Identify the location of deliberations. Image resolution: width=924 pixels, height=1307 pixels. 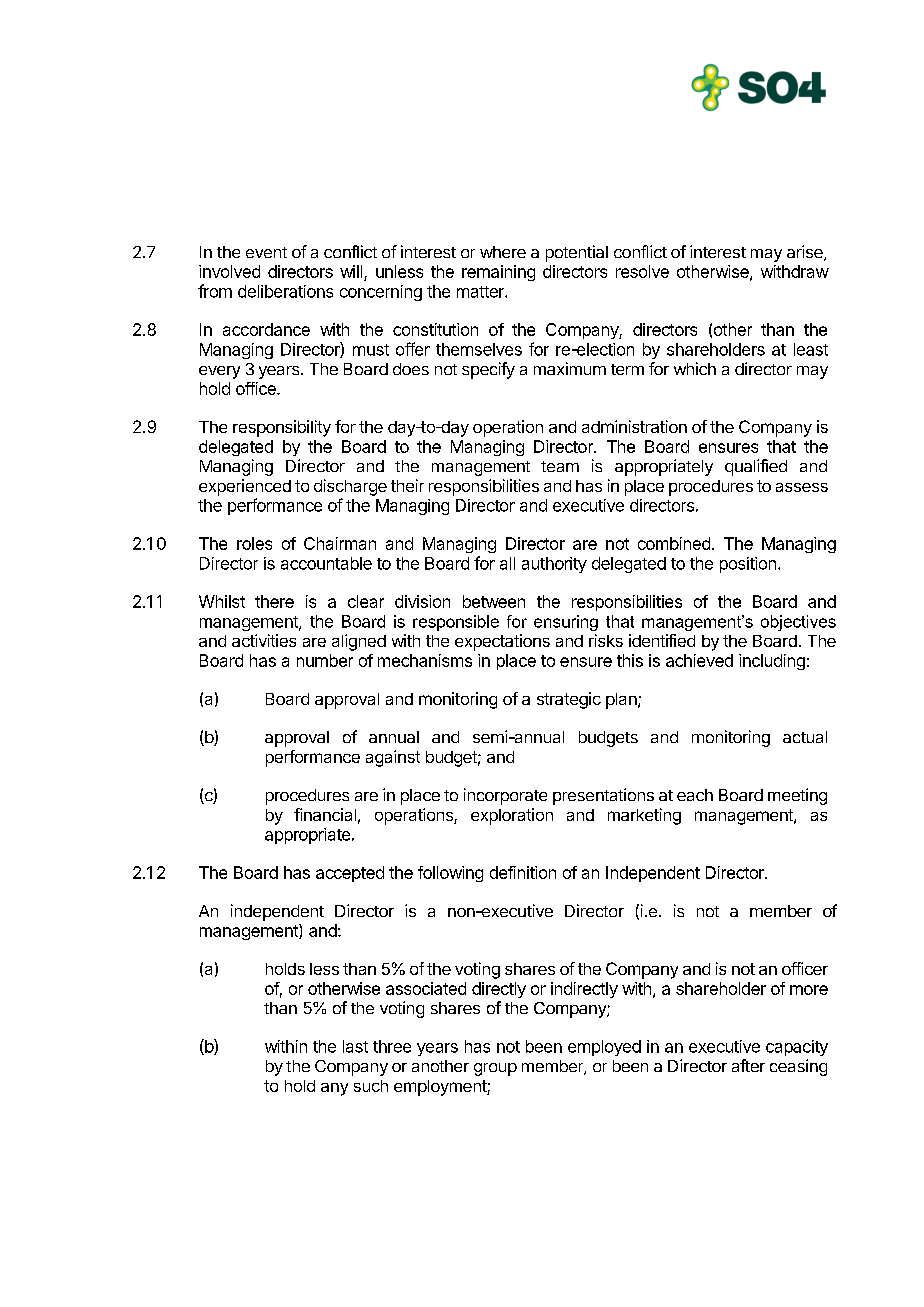
(285, 291).
